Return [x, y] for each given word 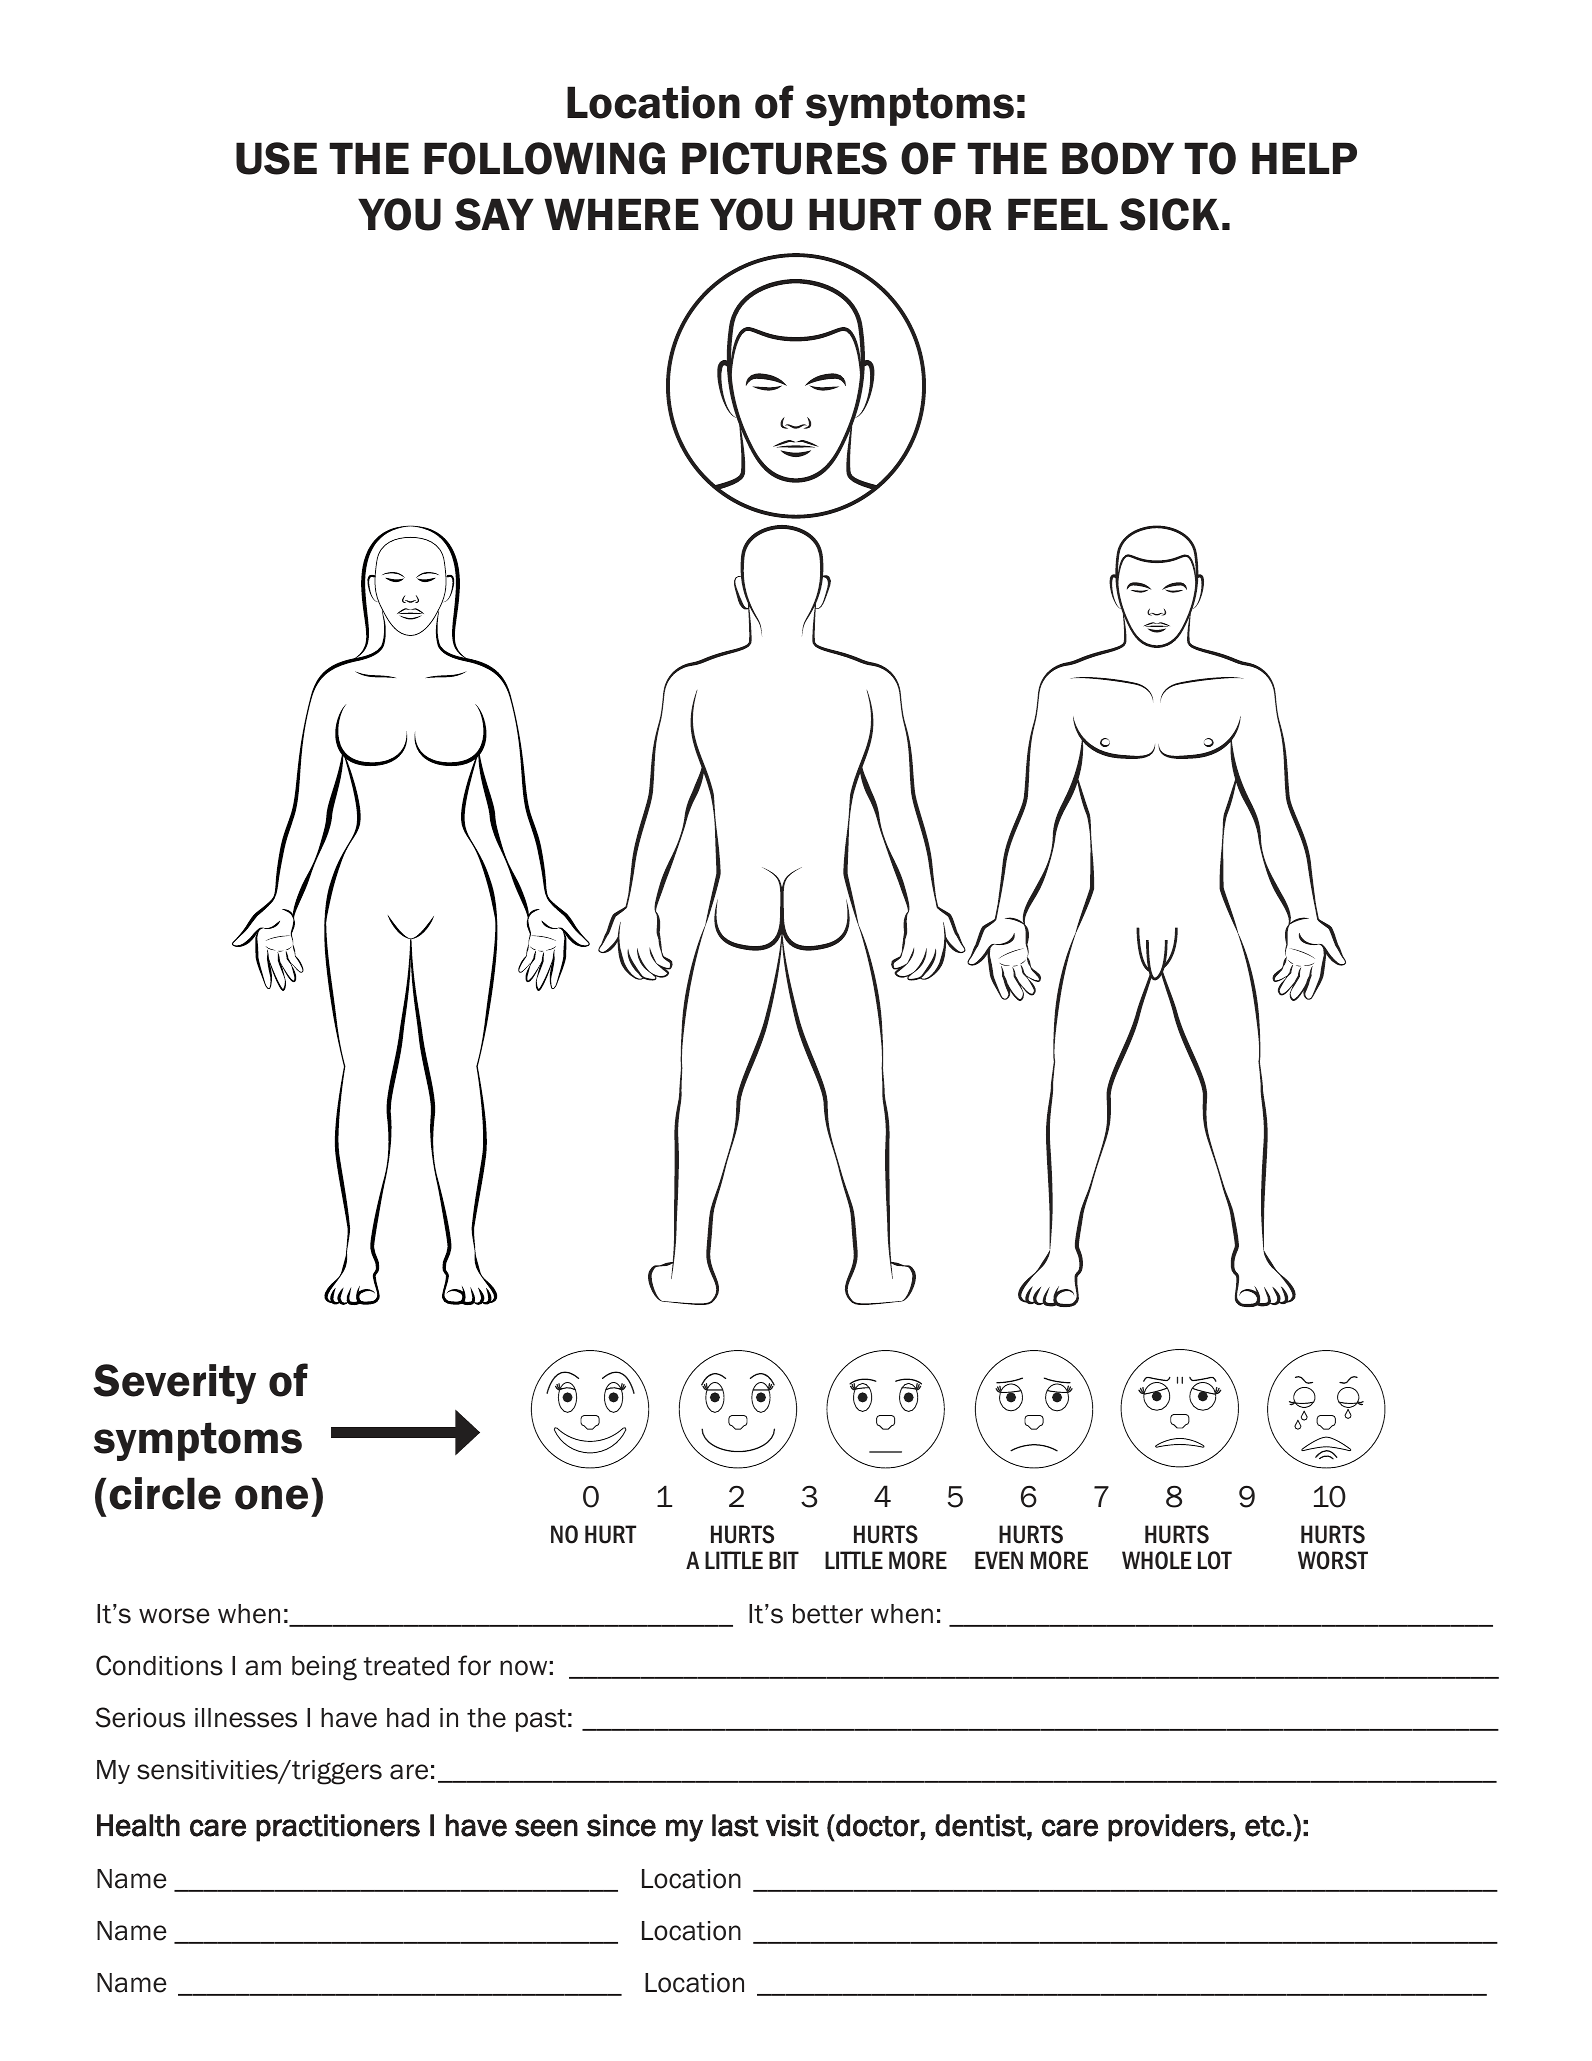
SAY [494, 214]
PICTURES [784, 158]
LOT [1215, 1560]
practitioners [338, 1828]
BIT [784, 1560]
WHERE [621, 214]
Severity [174, 1384]
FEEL [1058, 214]
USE [276, 158]
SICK [1169, 214]
